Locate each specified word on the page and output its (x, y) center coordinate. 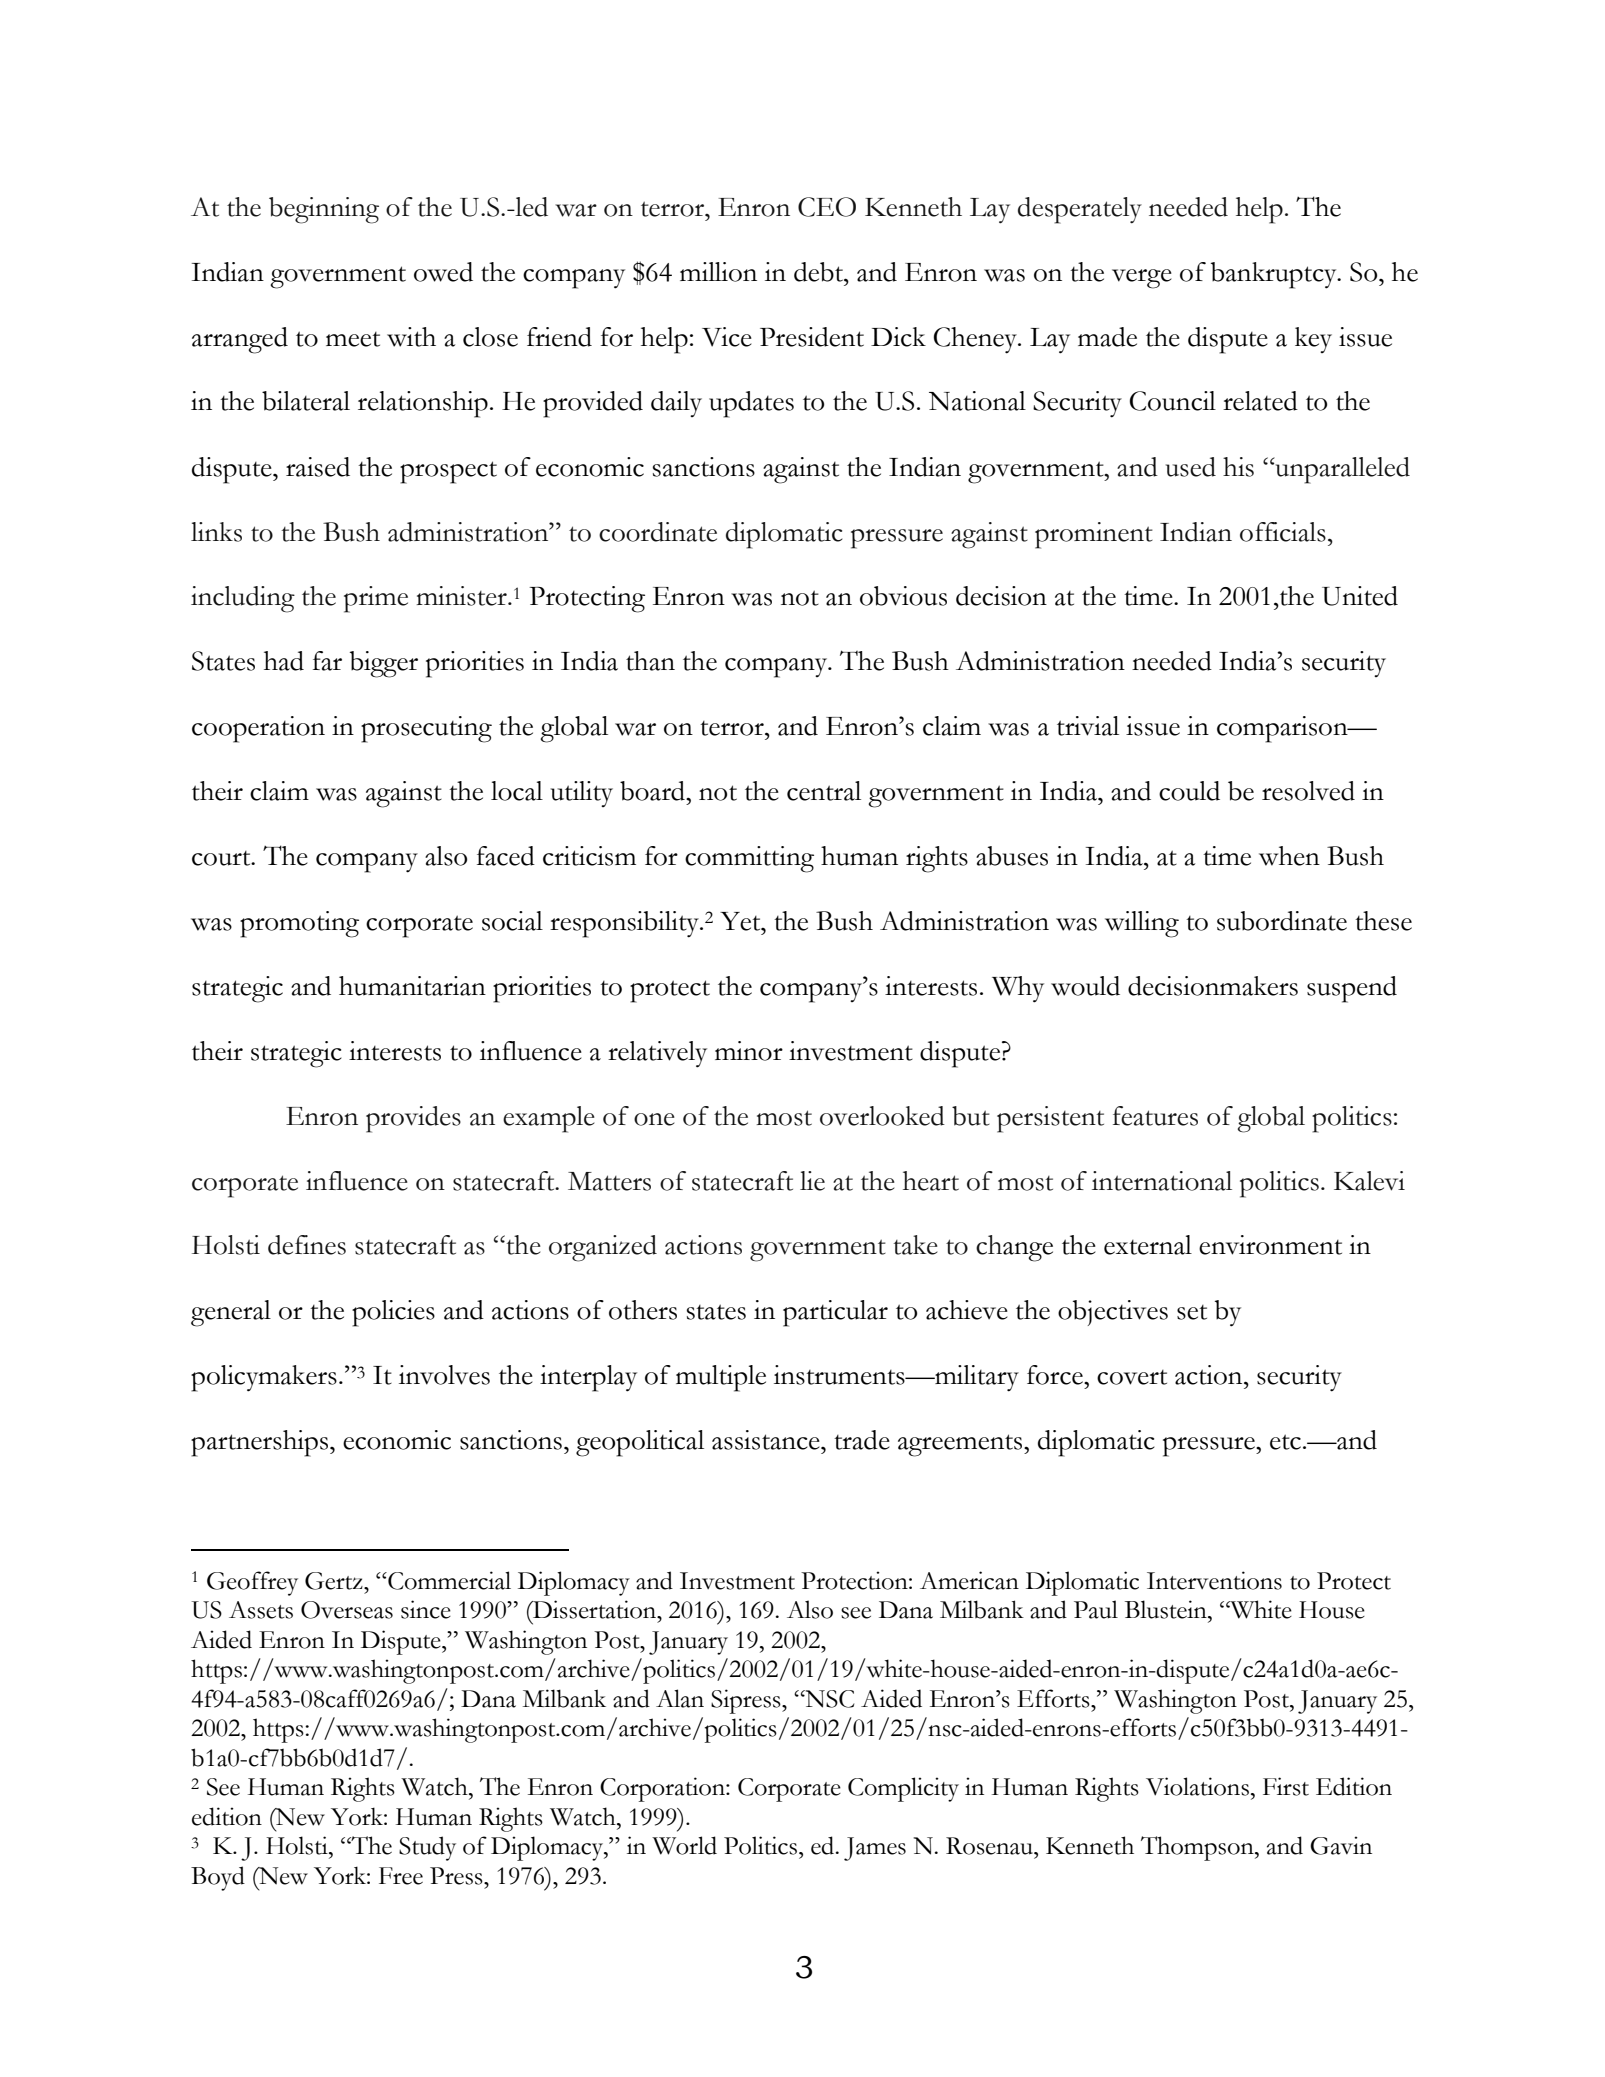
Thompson (1198, 1848)
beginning (324, 210)
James (875, 1849)
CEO (827, 207)
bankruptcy (1275, 275)
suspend (1352, 989)
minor (749, 1051)
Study (427, 1848)
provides (413, 1119)
